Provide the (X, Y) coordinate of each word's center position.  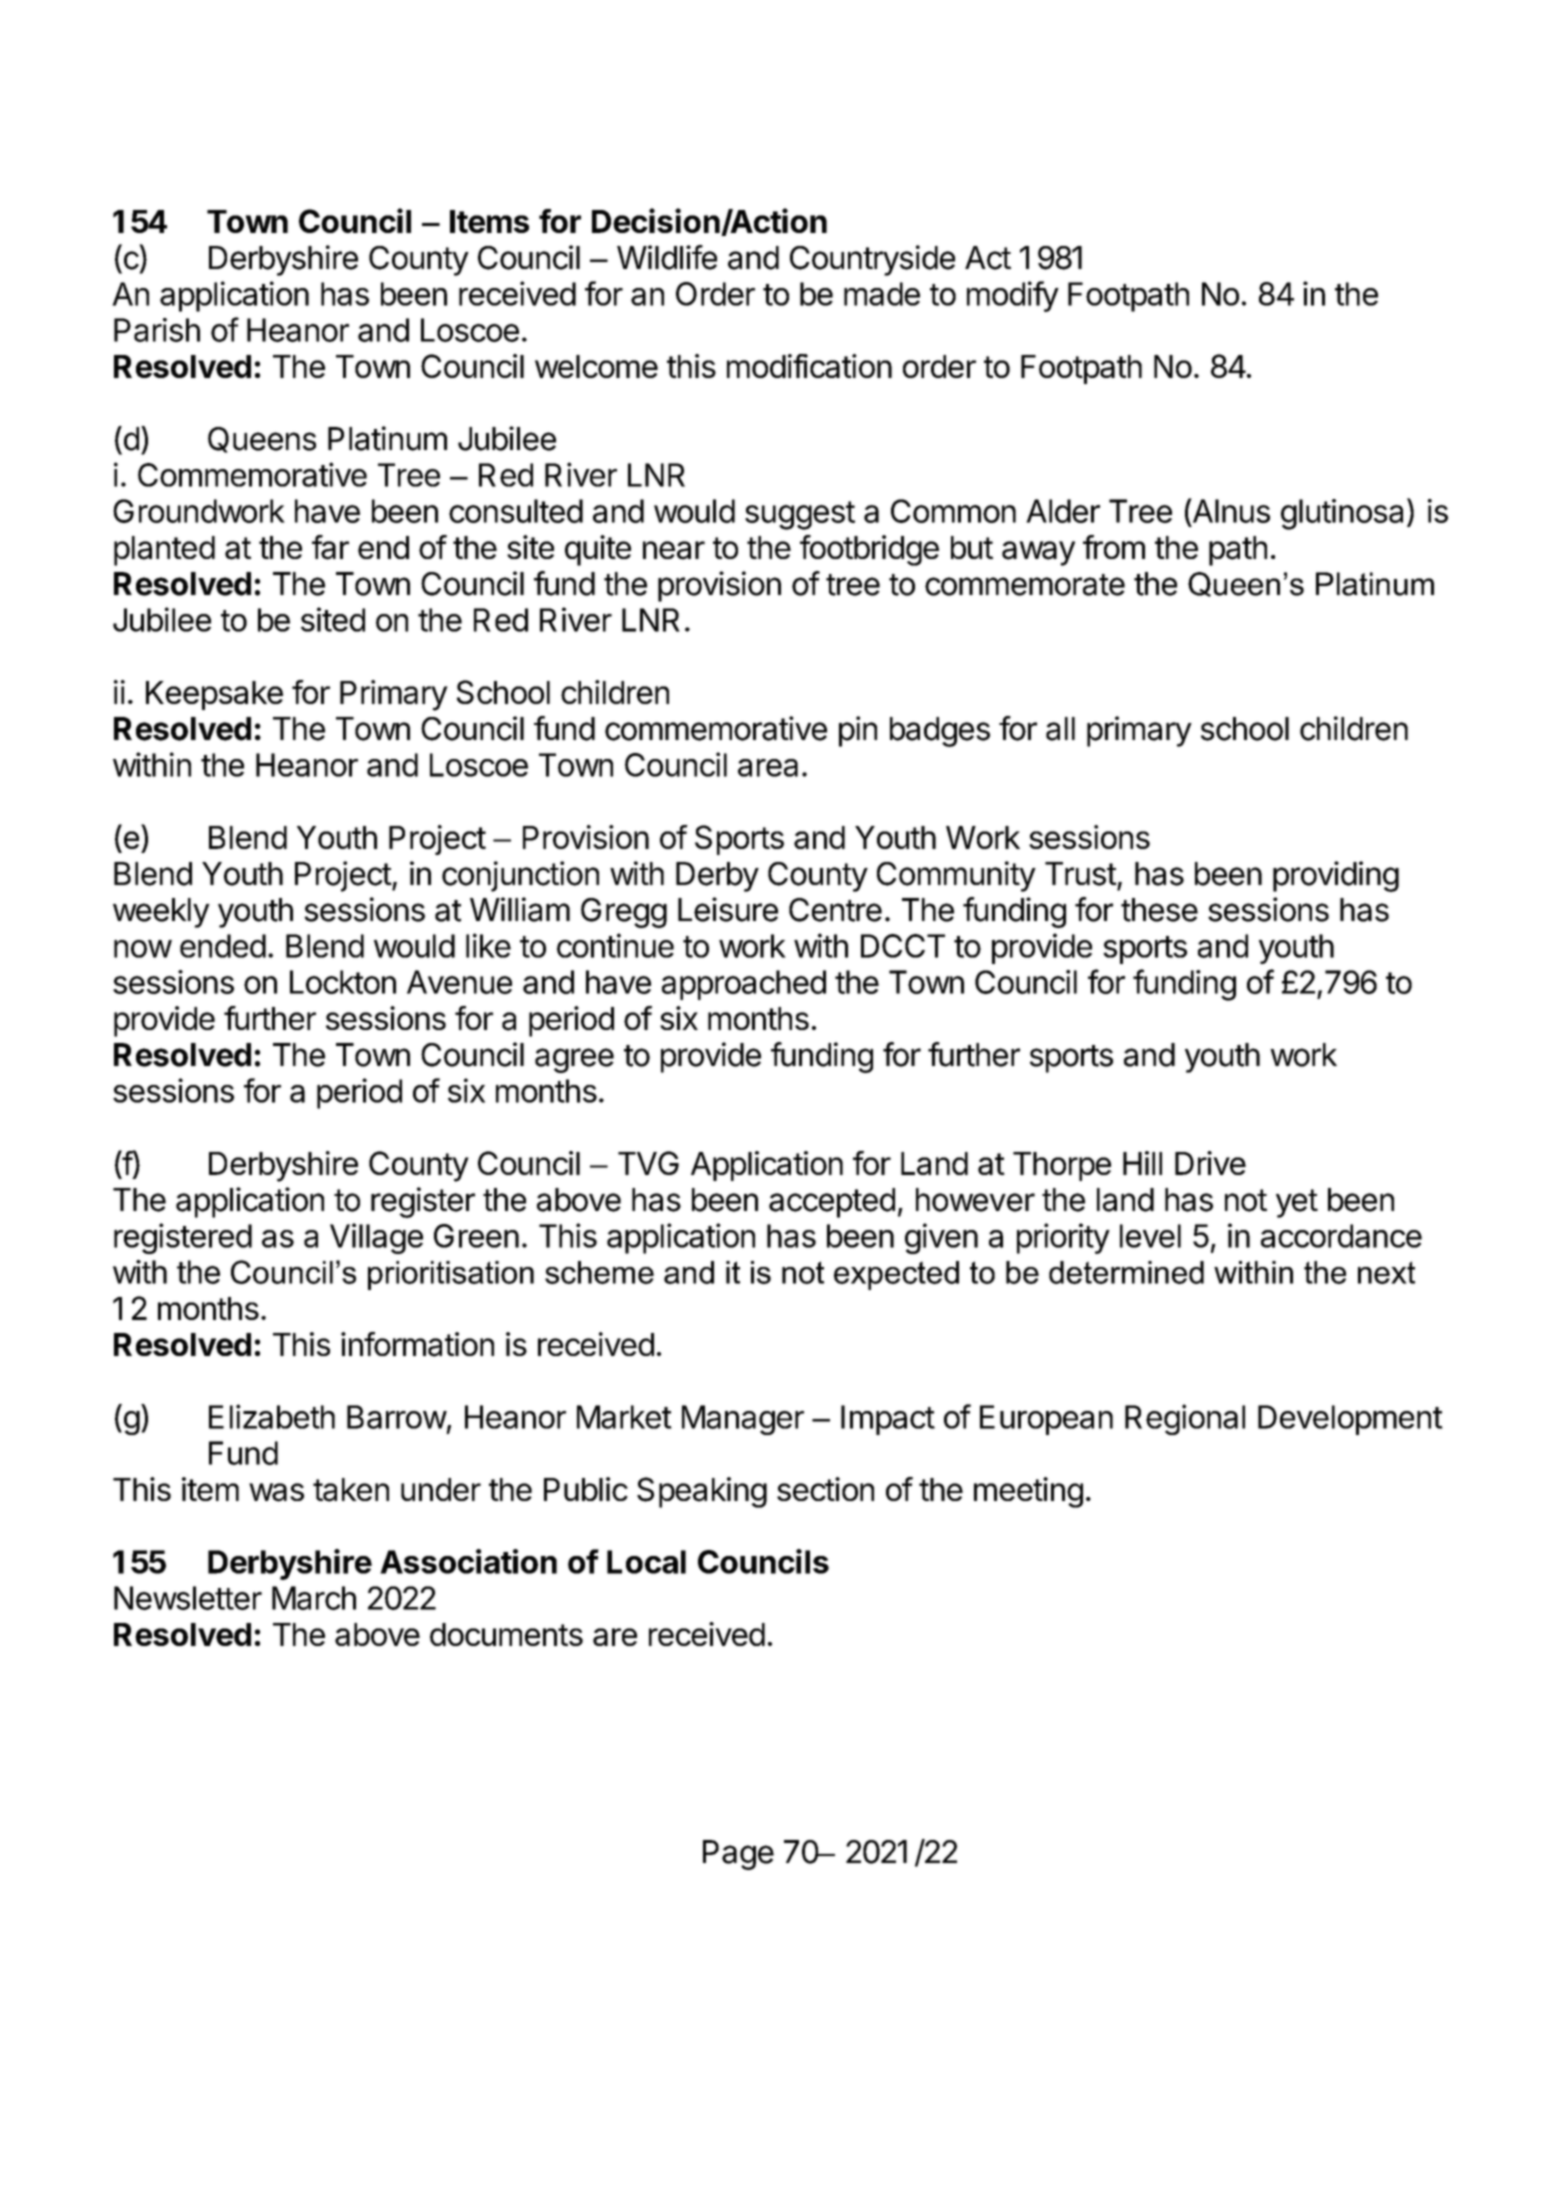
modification (809, 366)
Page (738, 1855)
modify (1013, 296)
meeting (1028, 1492)
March (314, 1598)
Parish (157, 330)
